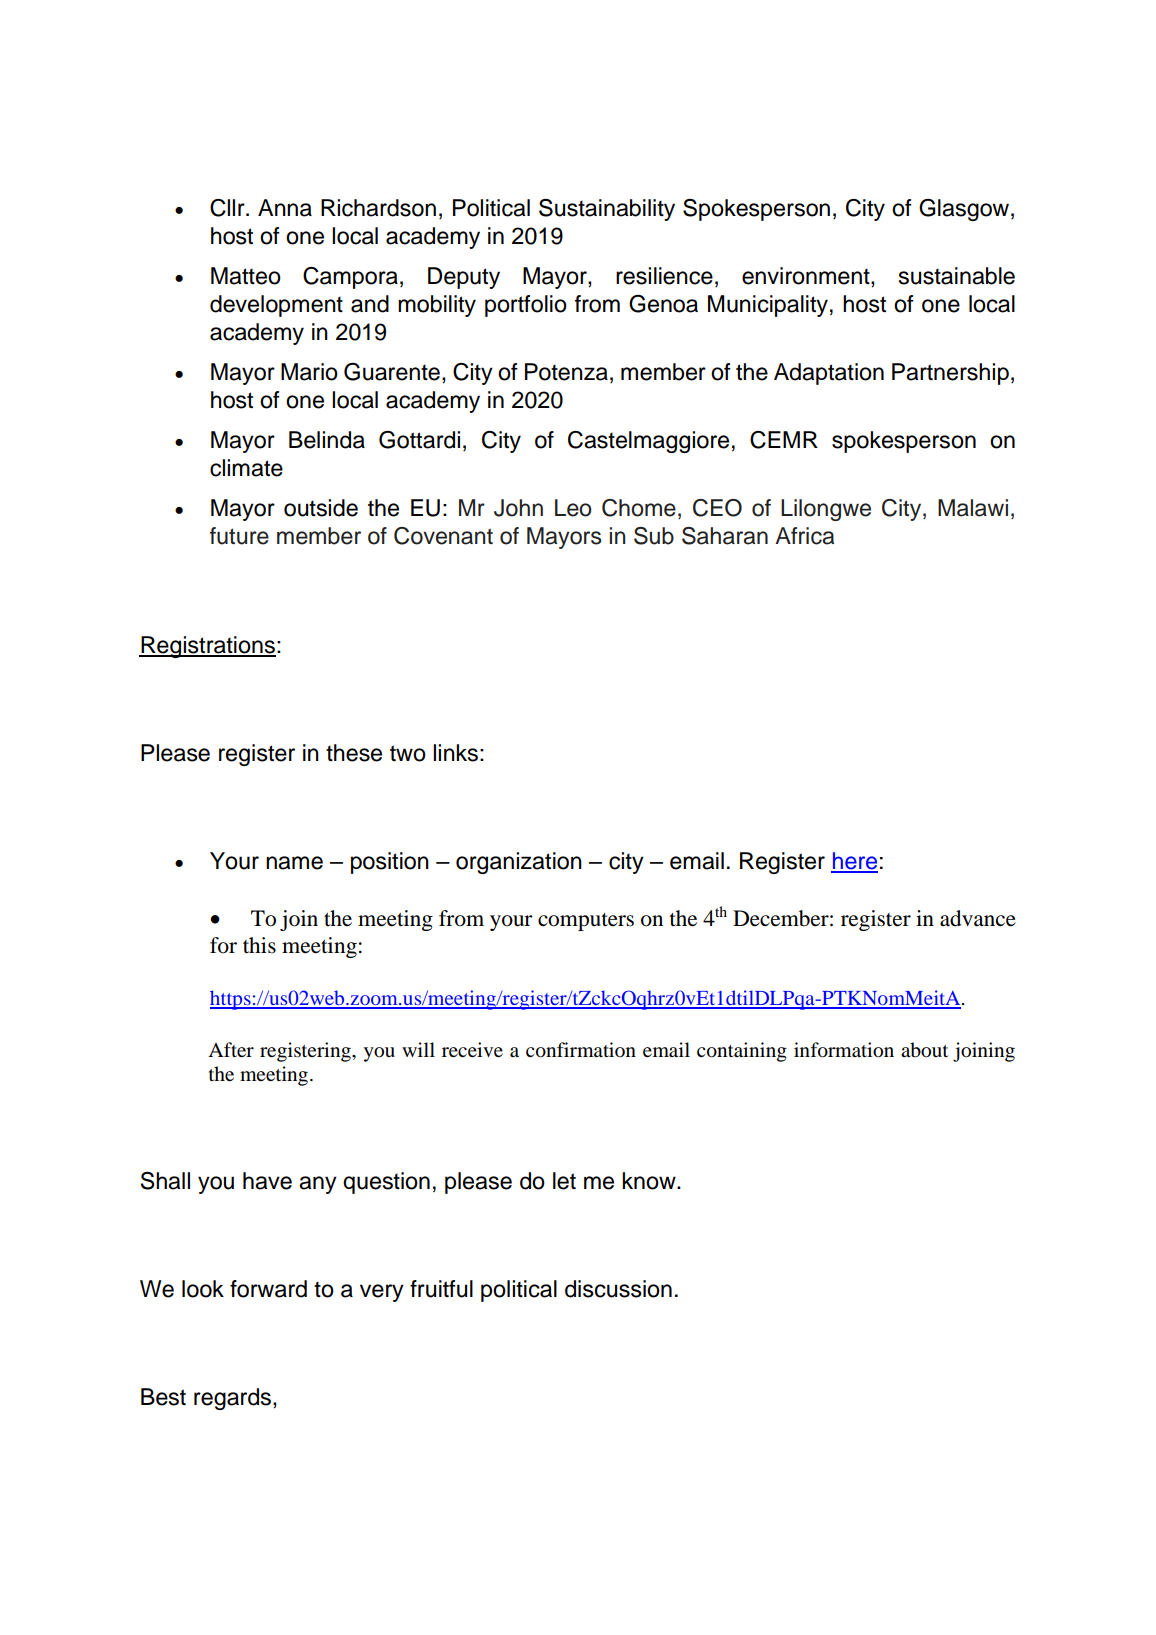  Describe the element at coordinates (650, 1181) in the screenshot. I see `know` at that location.
